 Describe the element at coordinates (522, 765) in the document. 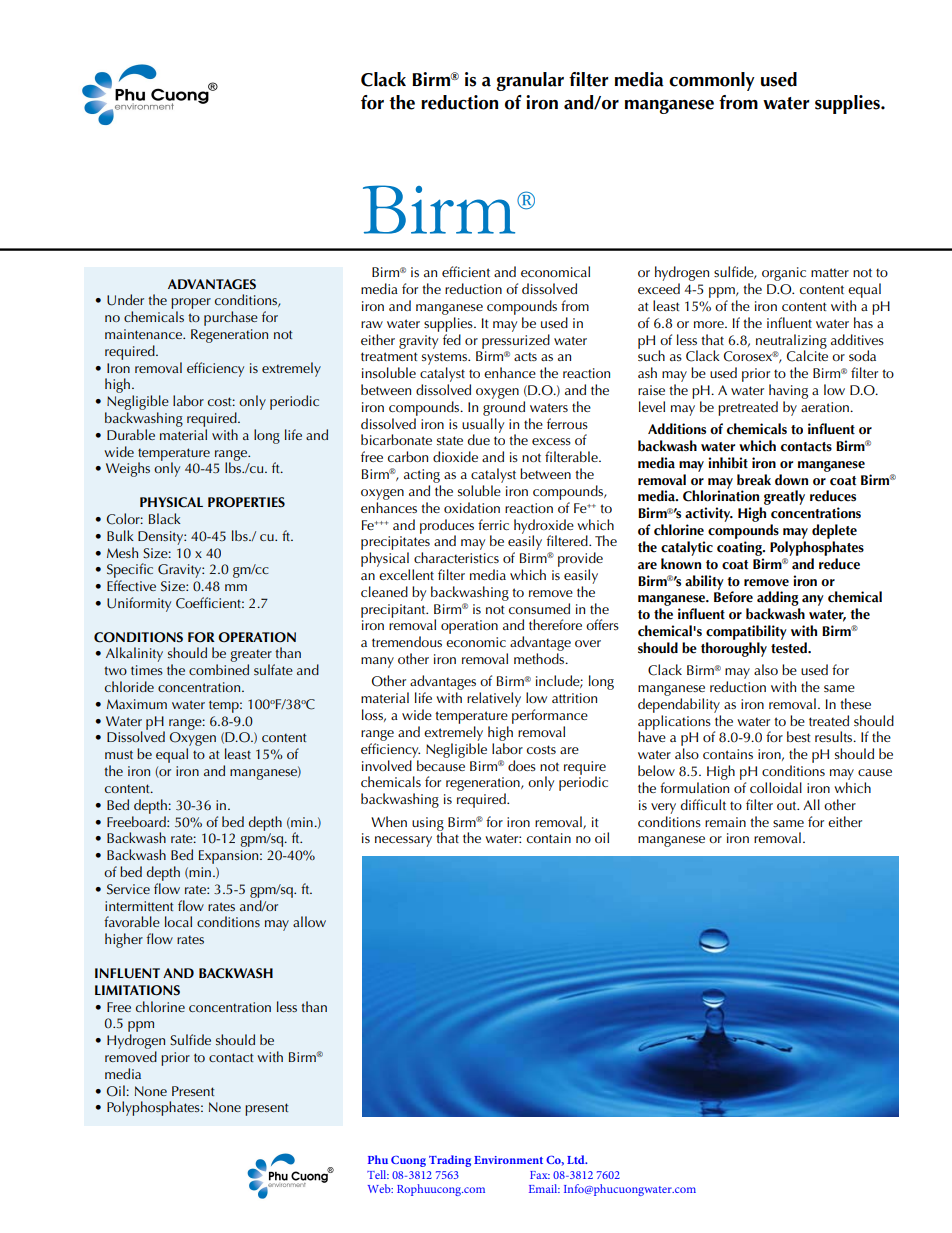

I see `does` at that location.
